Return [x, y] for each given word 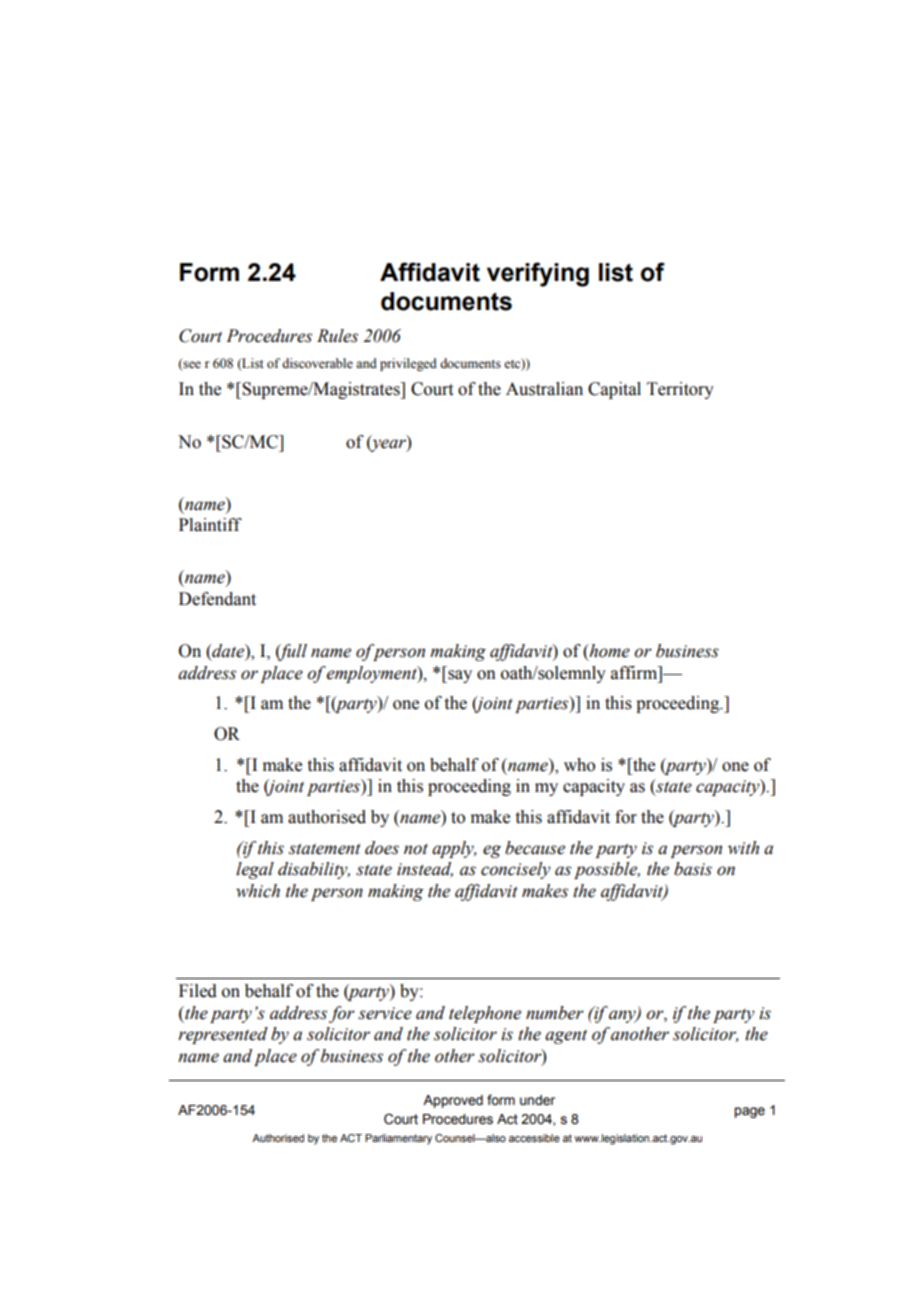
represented [223, 1035]
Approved [453, 1101]
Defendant [217, 599]
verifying [538, 274]
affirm [635, 673]
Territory [680, 390]
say [459, 676]
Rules [337, 336]
